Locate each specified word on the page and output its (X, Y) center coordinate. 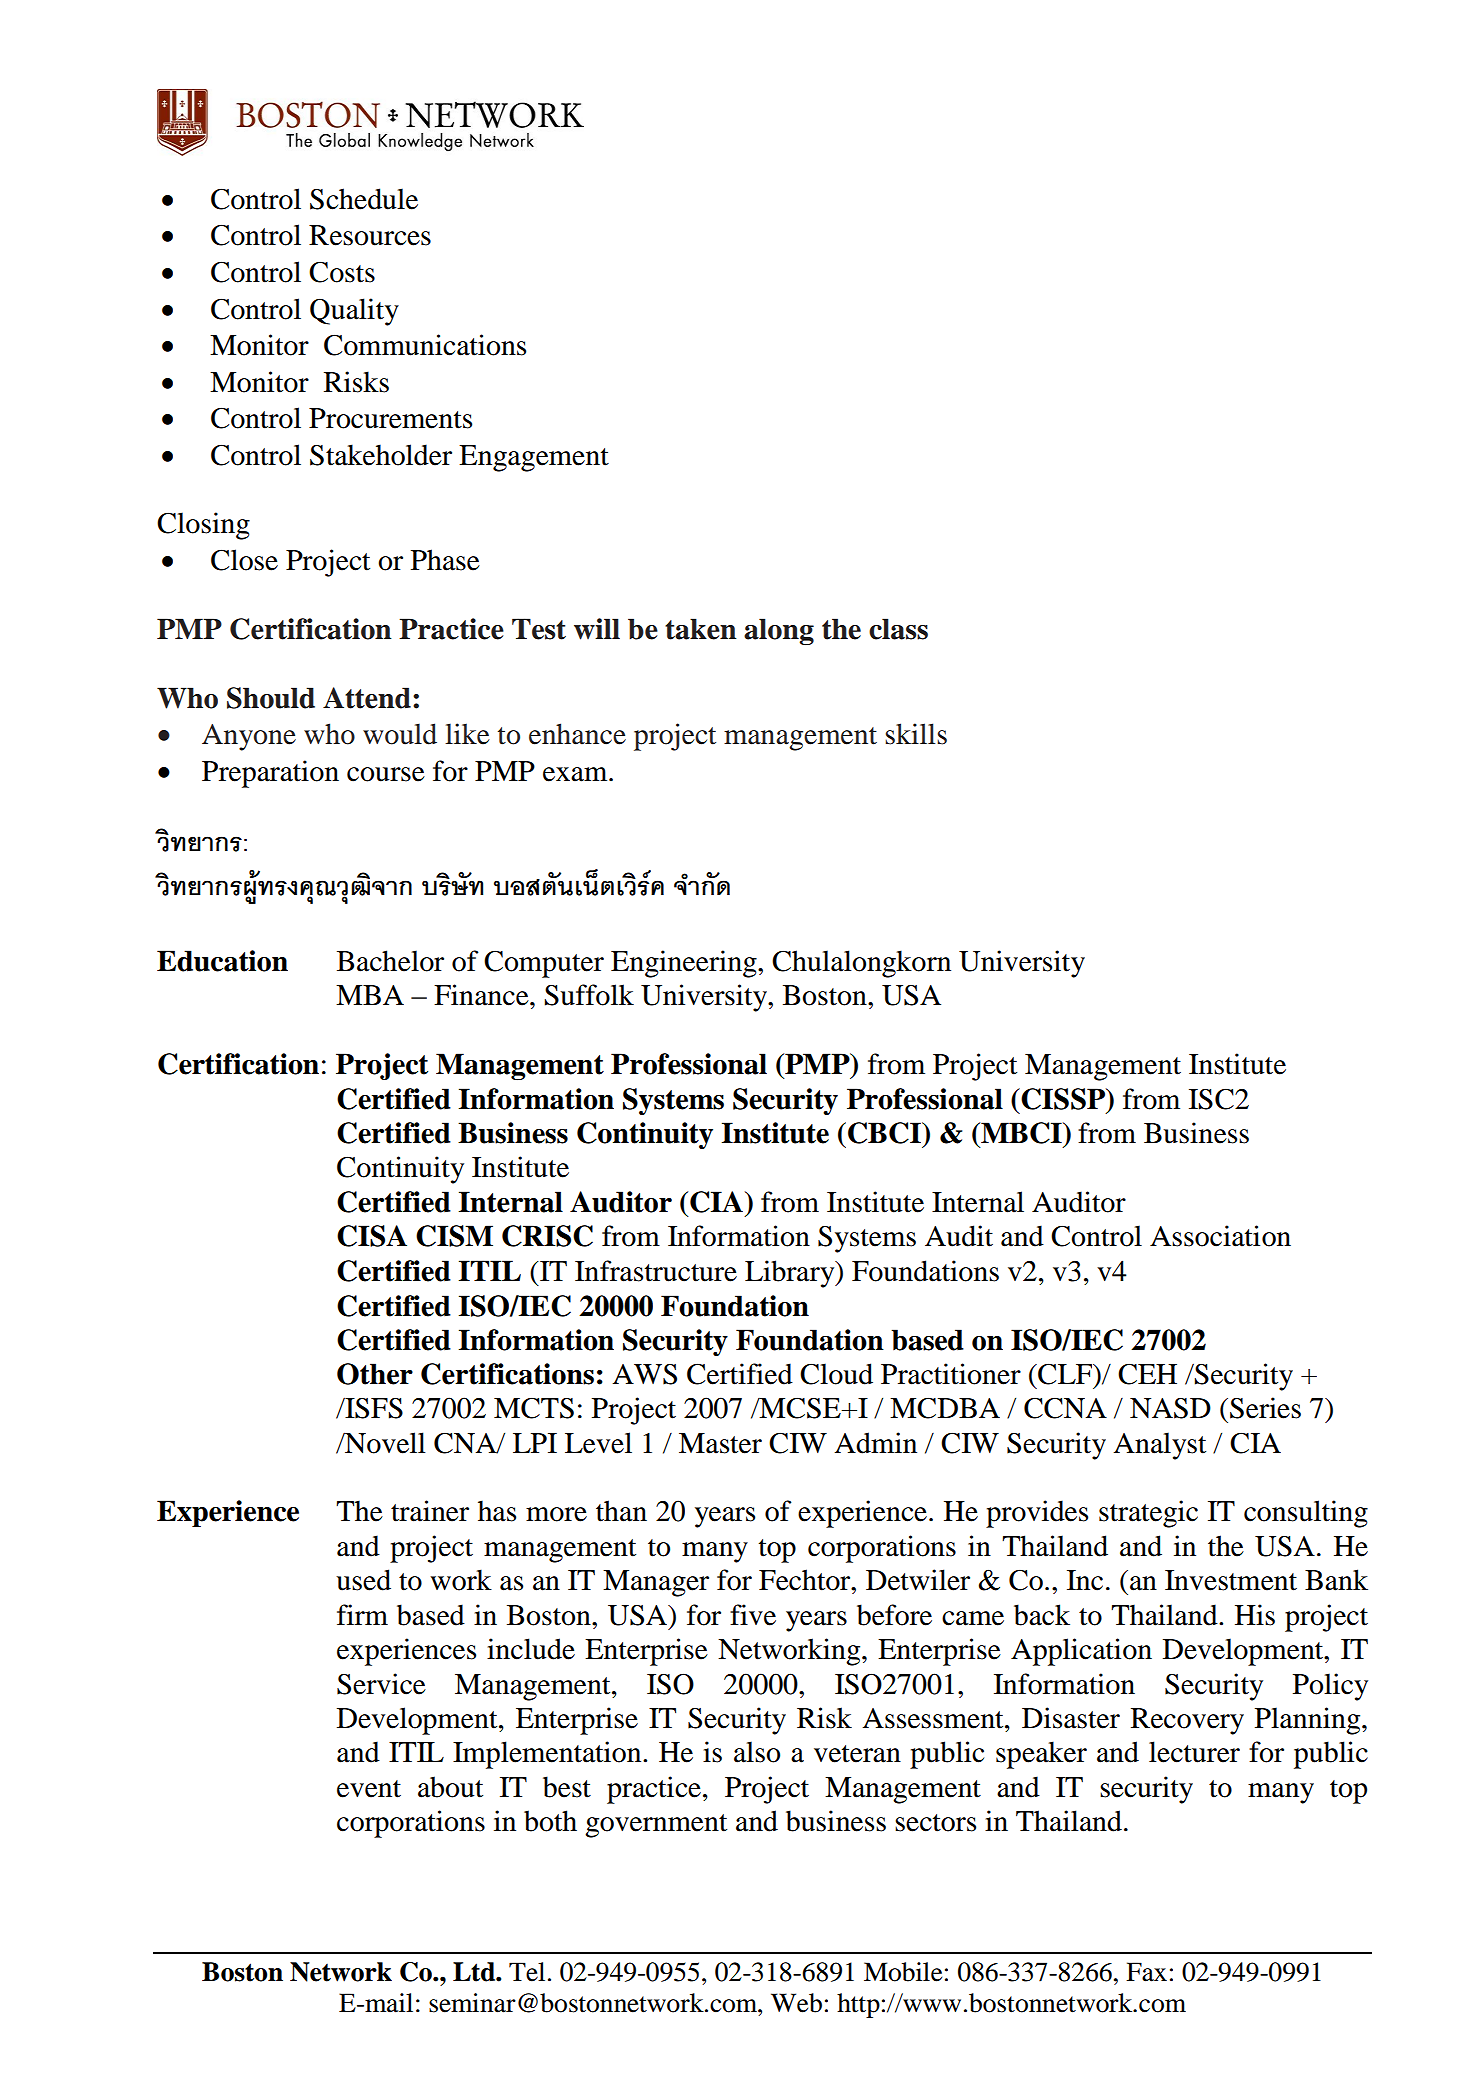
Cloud (836, 1374)
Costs (342, 272)
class (898, 629)
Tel (527, 1972)
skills (916, 734)
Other (375, 1374)
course (386, 774)
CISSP (1063, 1099)
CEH (1147, 1374)
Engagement (534, 458)
